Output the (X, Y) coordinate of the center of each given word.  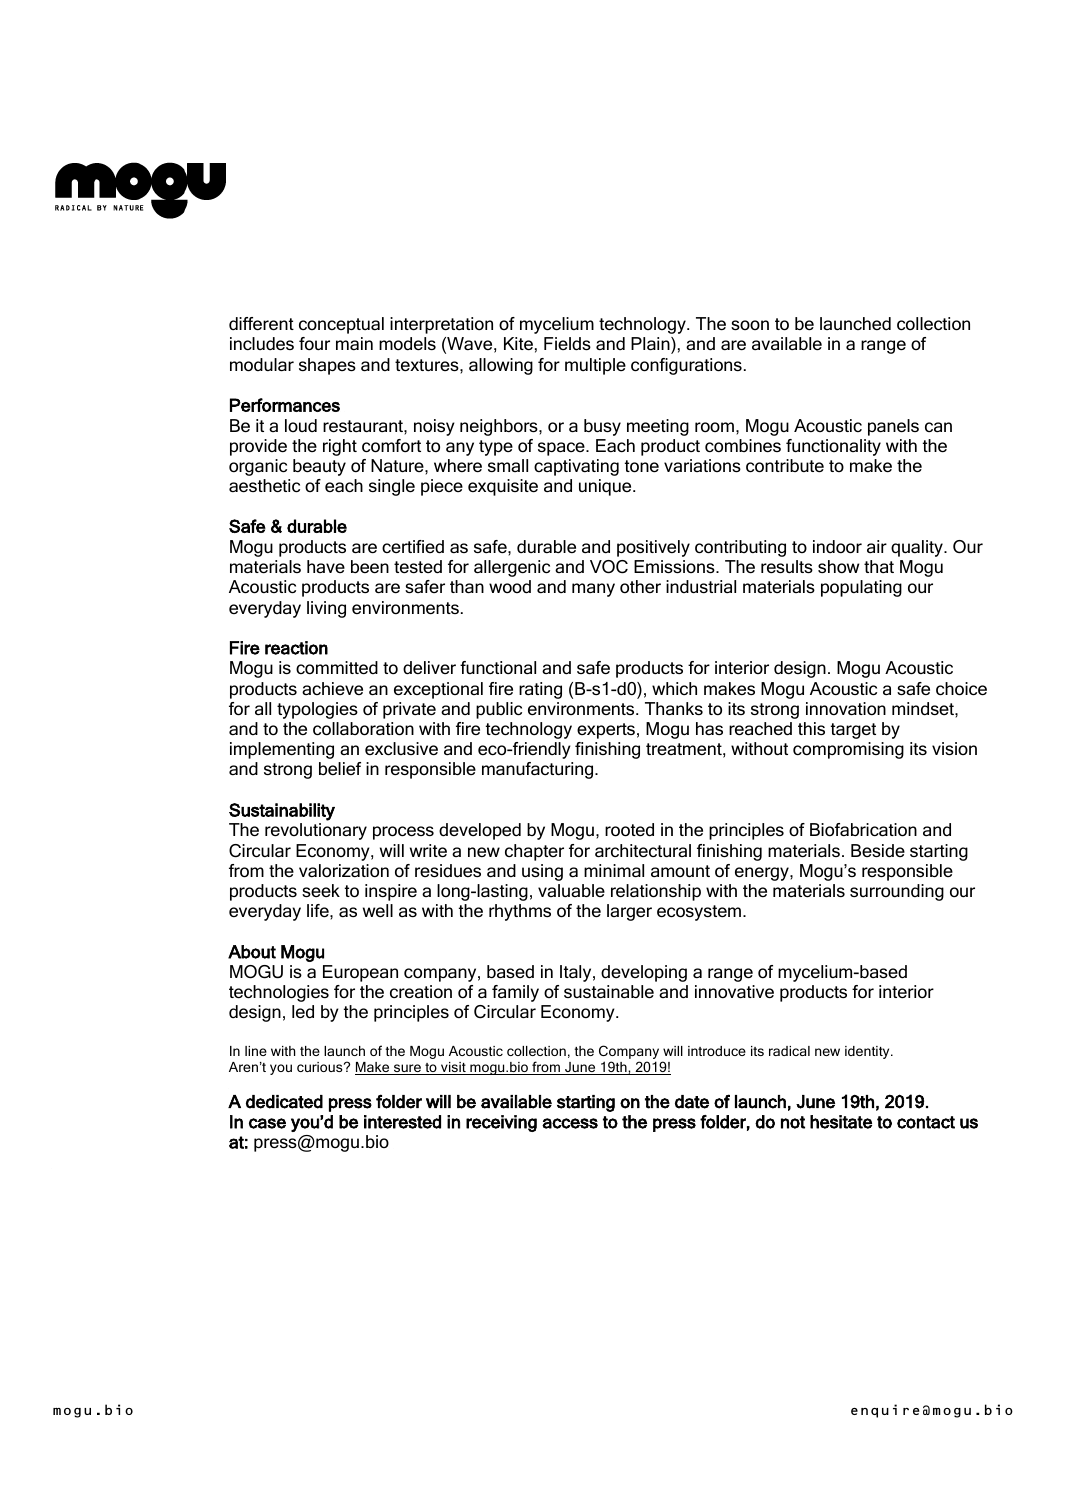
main (354, 343)
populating (861, 588)
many (593, 590)
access (570, 1123)
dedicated (284, 1102)
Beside (878, 851)
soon (750, 325)
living (326, 609)
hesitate (841, 1122)
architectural (643, 851)
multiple (595, 366)
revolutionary (316, 831)
